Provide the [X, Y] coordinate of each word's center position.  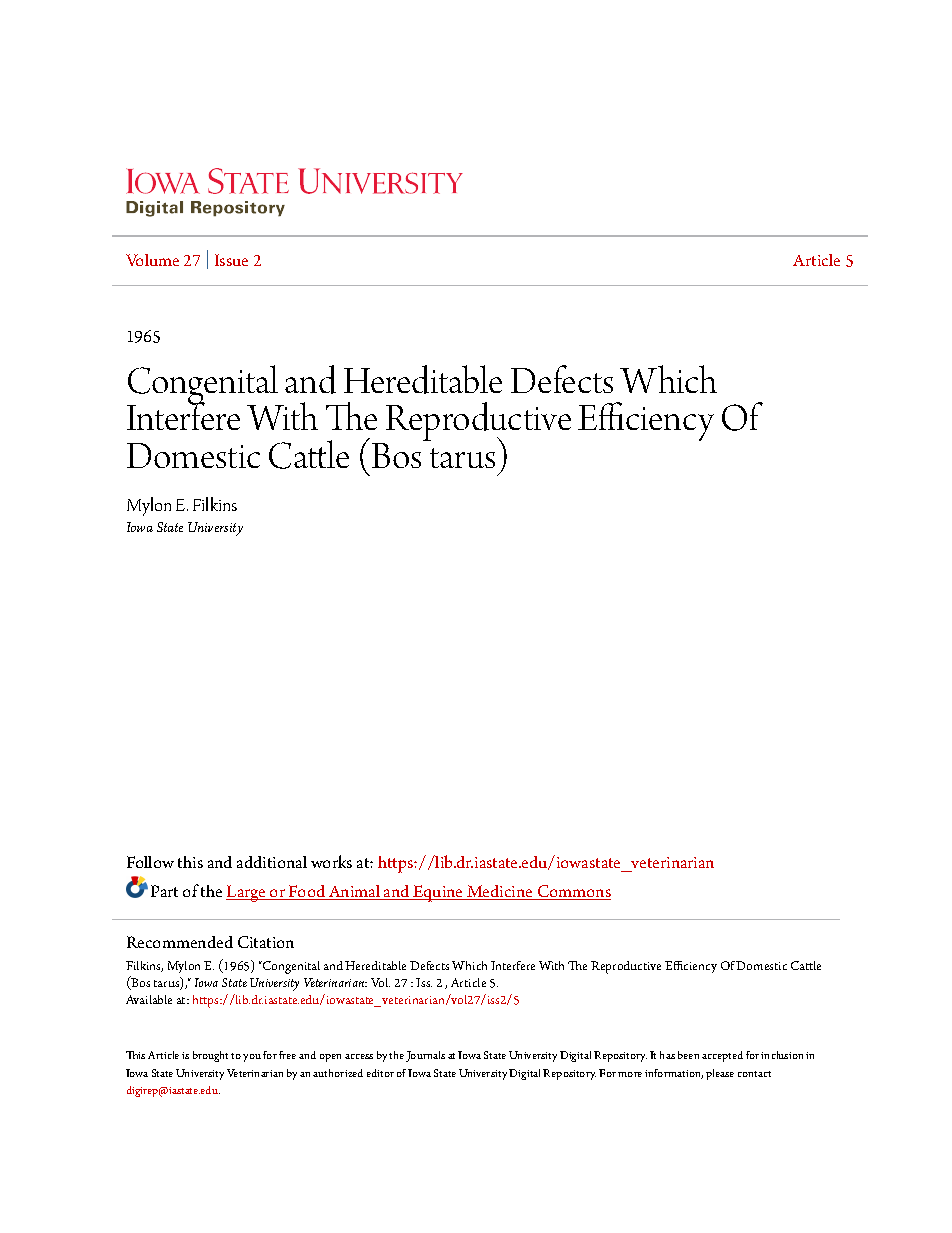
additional [272, 862]
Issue [231, 260]
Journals [425, 1056]
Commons [573, 892]
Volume [152, 260]
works [331, 861]
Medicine [500, 892]
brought [210, 1056]
